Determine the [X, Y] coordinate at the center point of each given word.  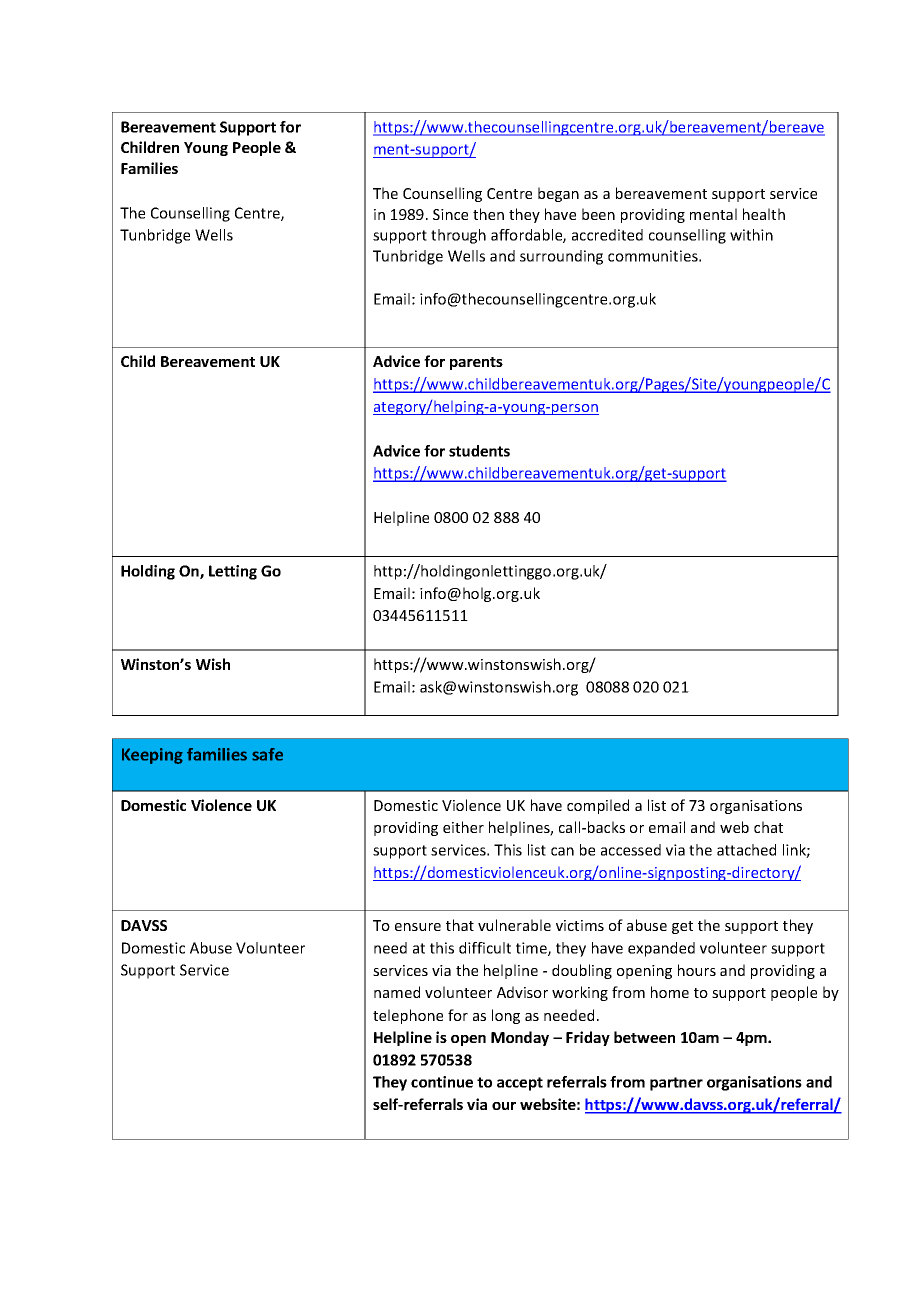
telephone [408, 1016]
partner [676, 1084]
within [751, 235]
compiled [598, 806]
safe [267, 754]
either [463, 827]
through [458, 236]
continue [442, 1082]
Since [450, 214]
